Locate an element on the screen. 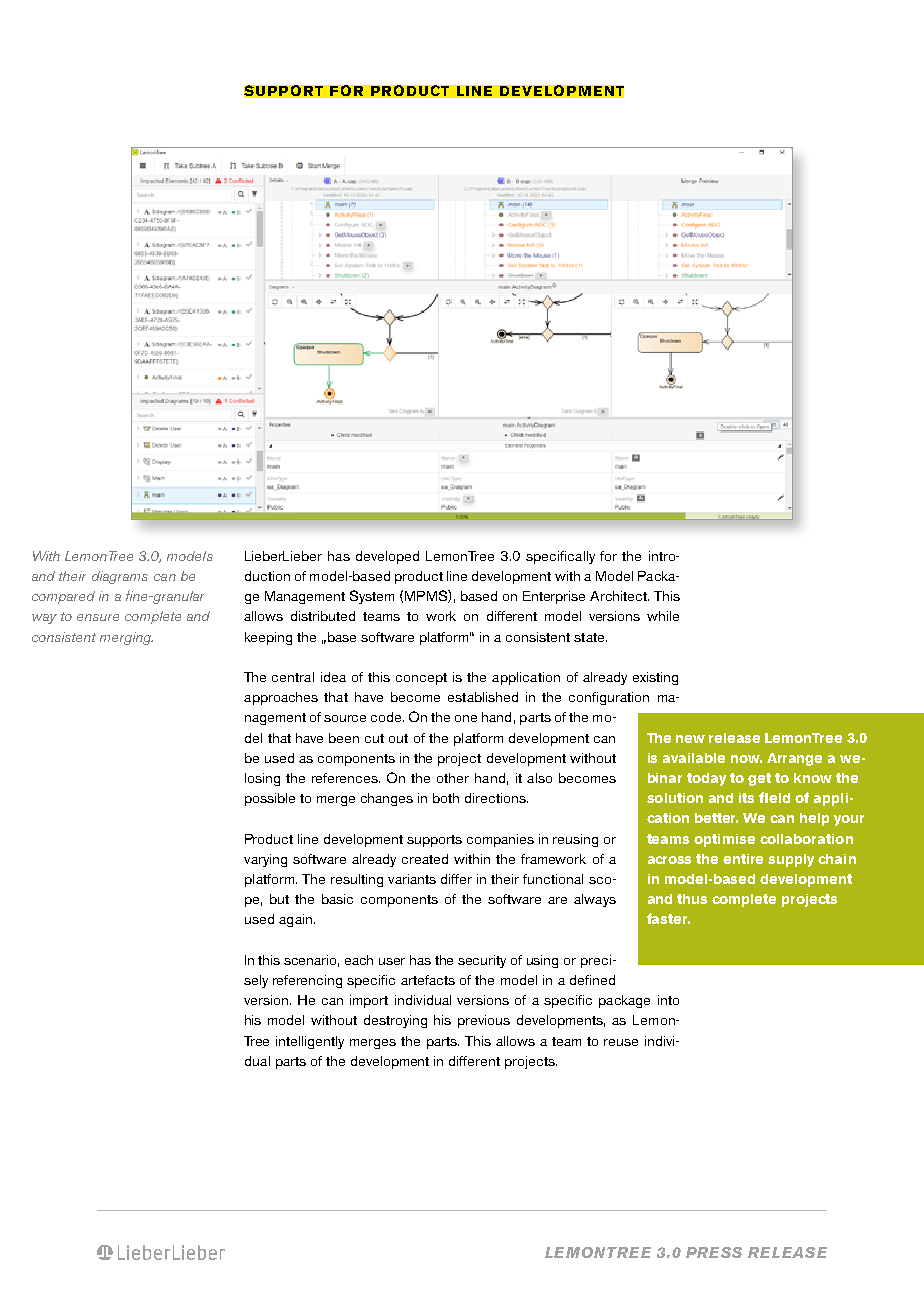 The width and height of the screenshot is (924, 1308). reuse is located at coordinates (621, 1042).
